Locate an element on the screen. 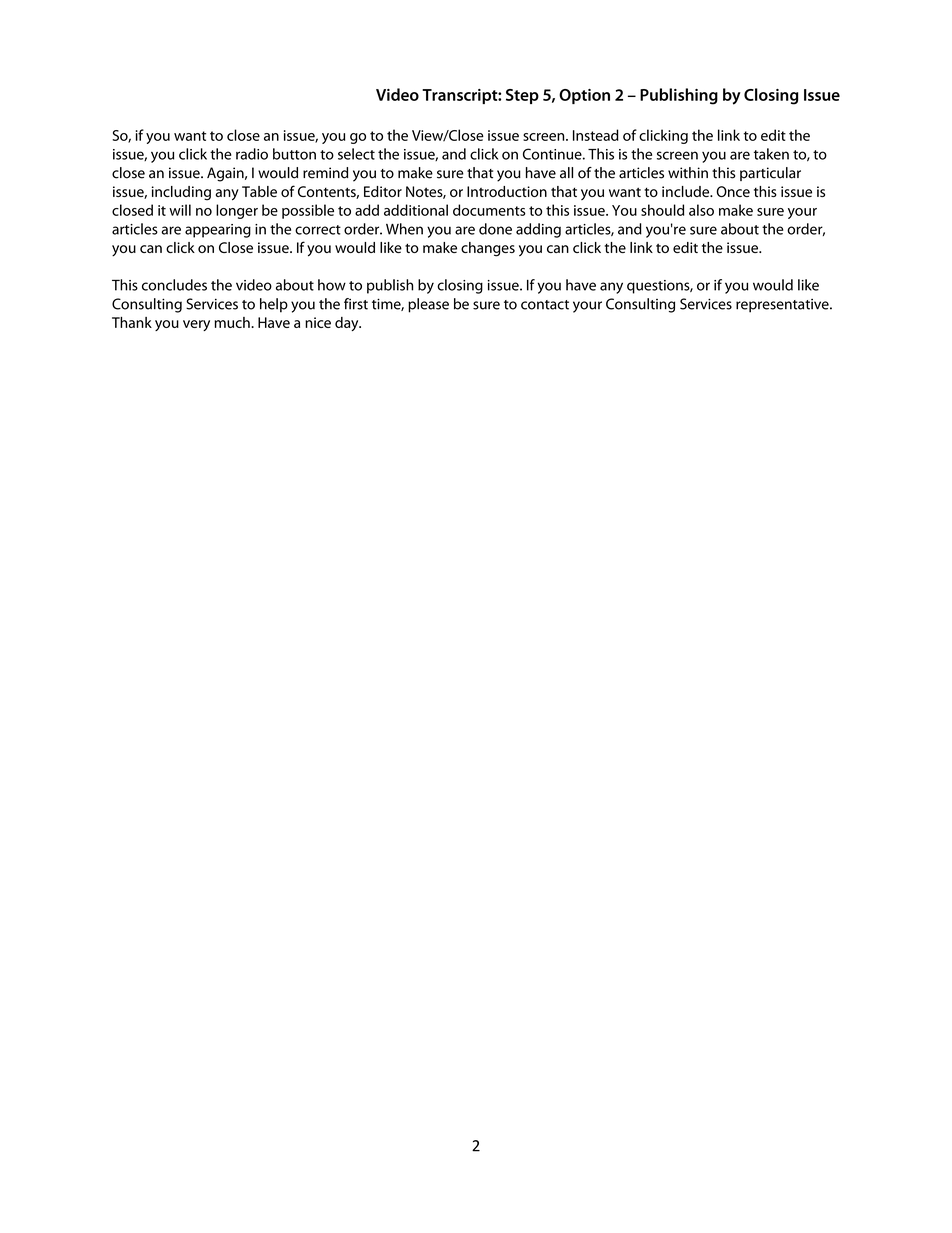 The height and width of the screenshot is (1233, 952). please is located at coordinates (428, 305).
